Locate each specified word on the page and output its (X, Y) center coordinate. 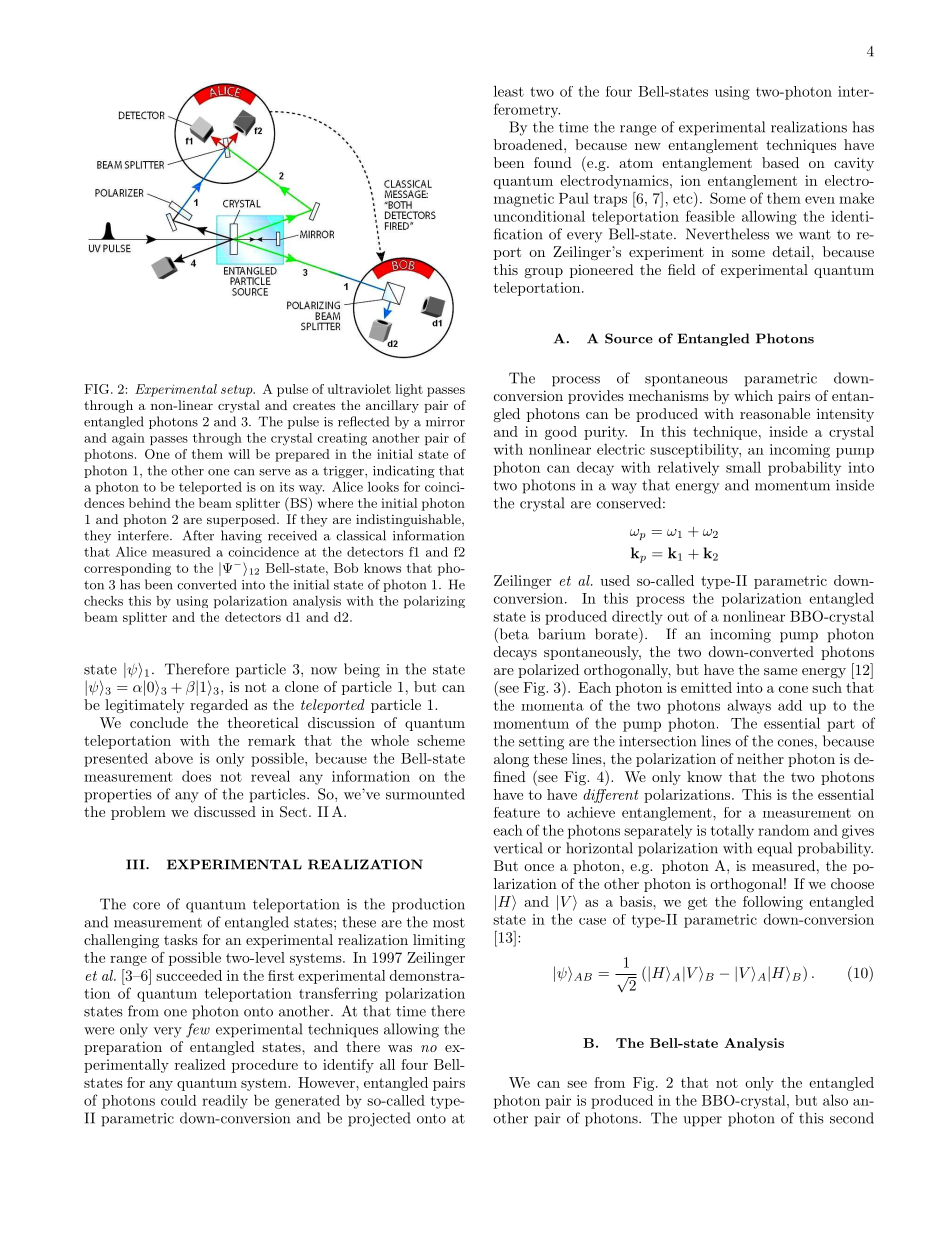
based (780, 162)
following (773, 903)
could (179, 1100)
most (449, 923)
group (543, 273)
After (198, 535)
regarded (219, 706)
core (146, 906)
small (743, 467)
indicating (404, 471)
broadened (529, 144)
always (749, 707)
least (509, 91)
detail (792, 251)
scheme (441, 740)
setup (238, 391)
